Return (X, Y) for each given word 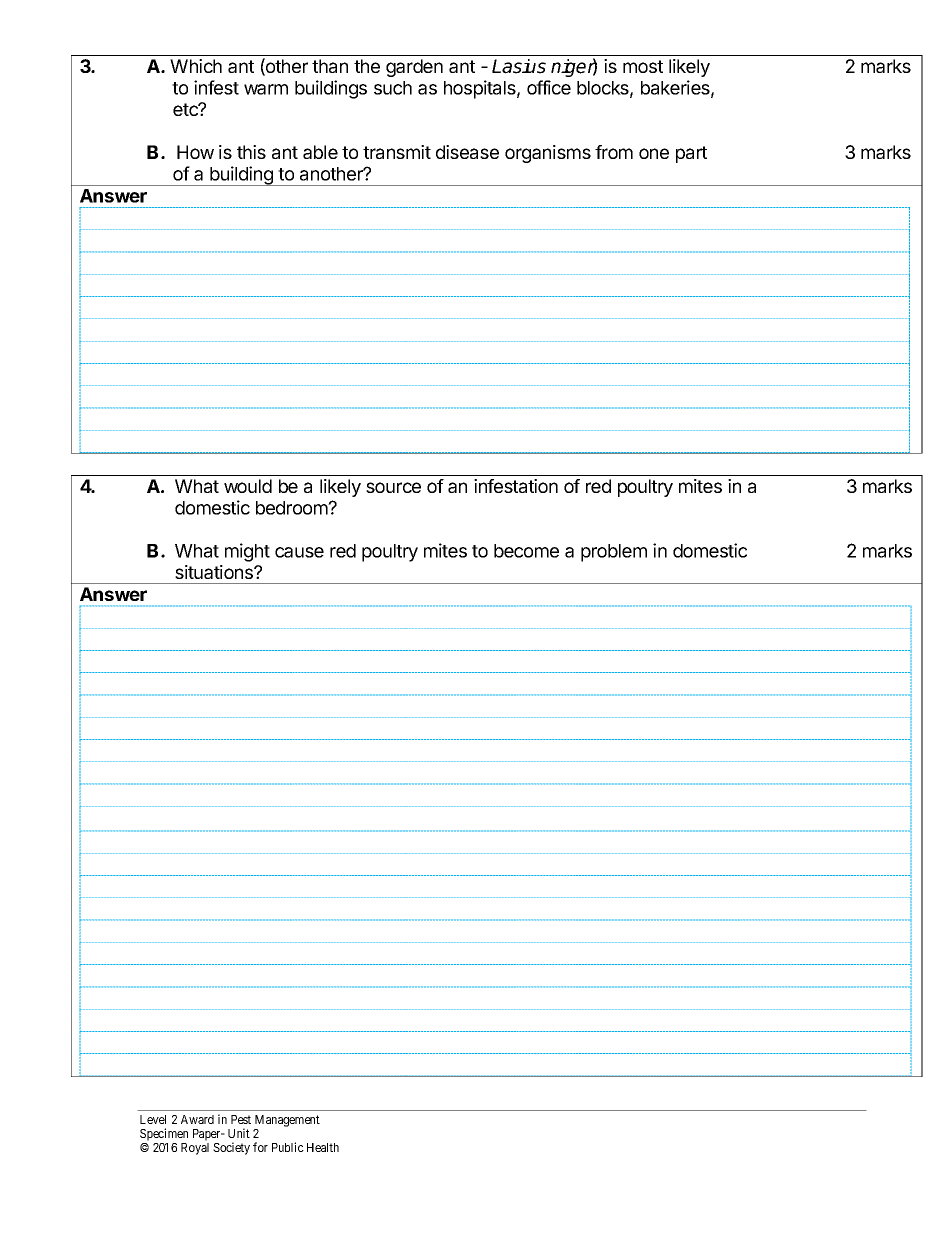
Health (323, 1147)
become (526, 551)
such (393, 88)
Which (196, 66)
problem (614, 553)
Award (197, 1119)
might (247, 552)
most (643, 66)
